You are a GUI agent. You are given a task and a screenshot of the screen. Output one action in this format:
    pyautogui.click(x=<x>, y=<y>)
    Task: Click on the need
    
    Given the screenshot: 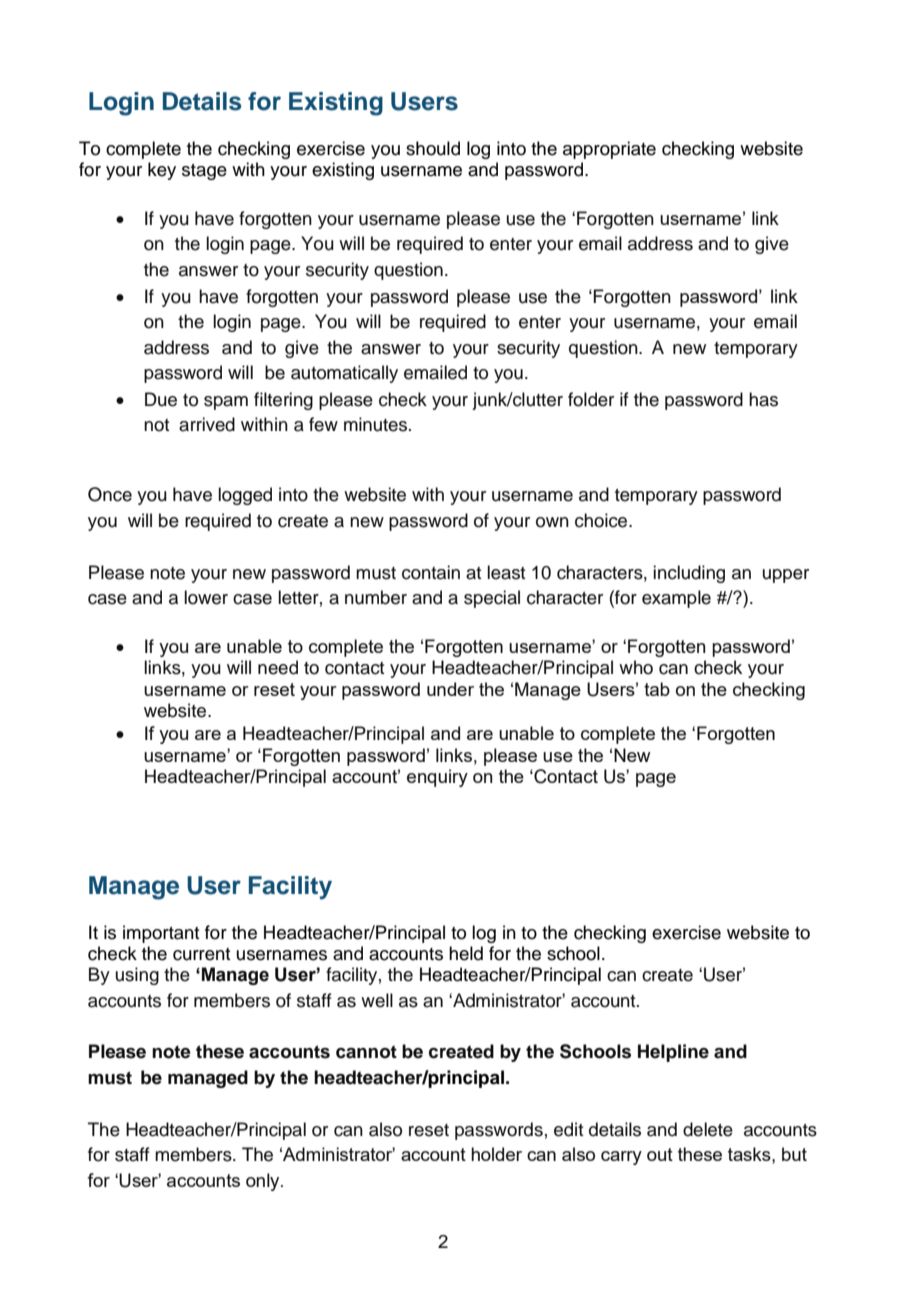 What is the action you would take?
    pyautogui.click(x=278, y=667)
